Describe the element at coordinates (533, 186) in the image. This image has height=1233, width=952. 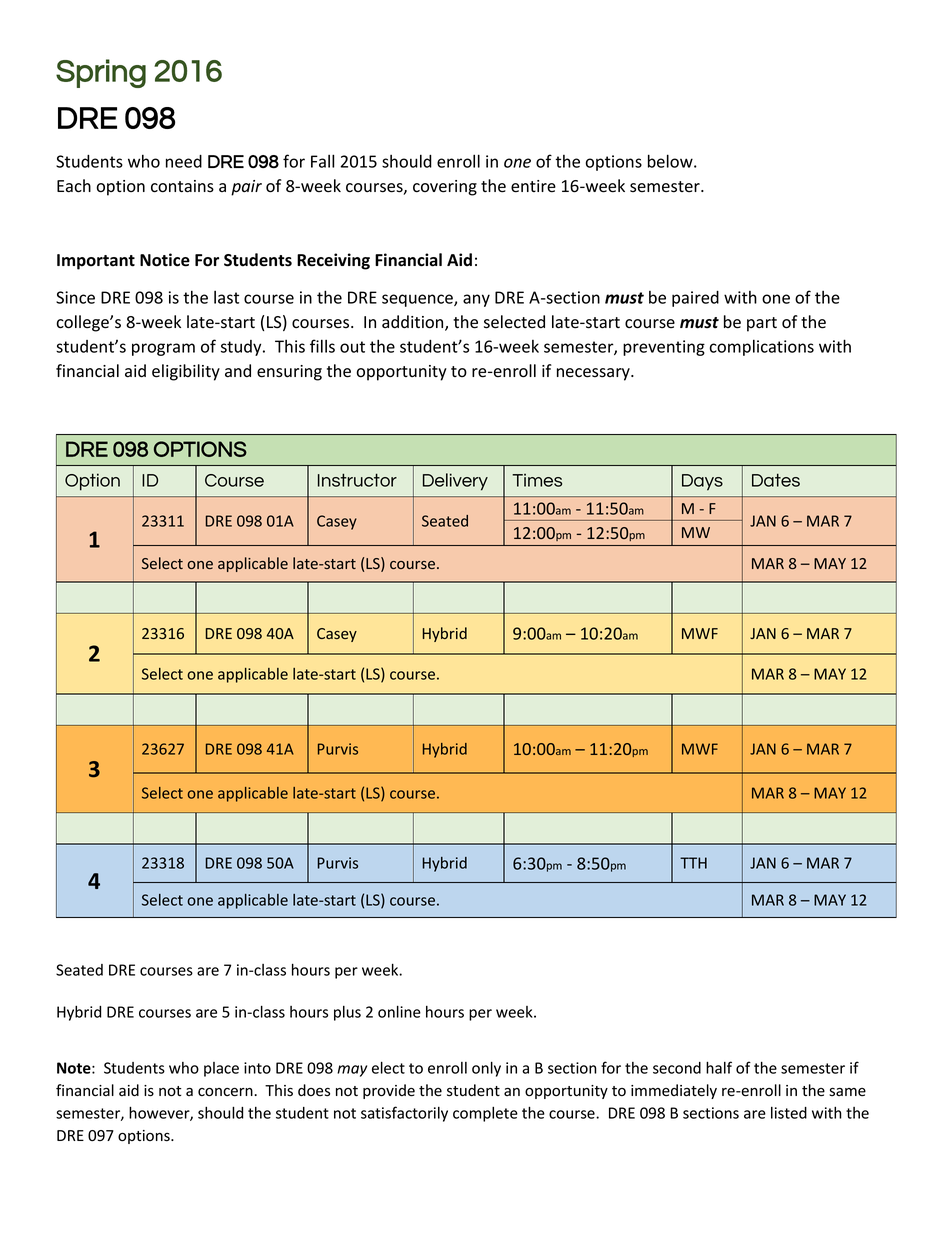
I see `entire` at that location.
